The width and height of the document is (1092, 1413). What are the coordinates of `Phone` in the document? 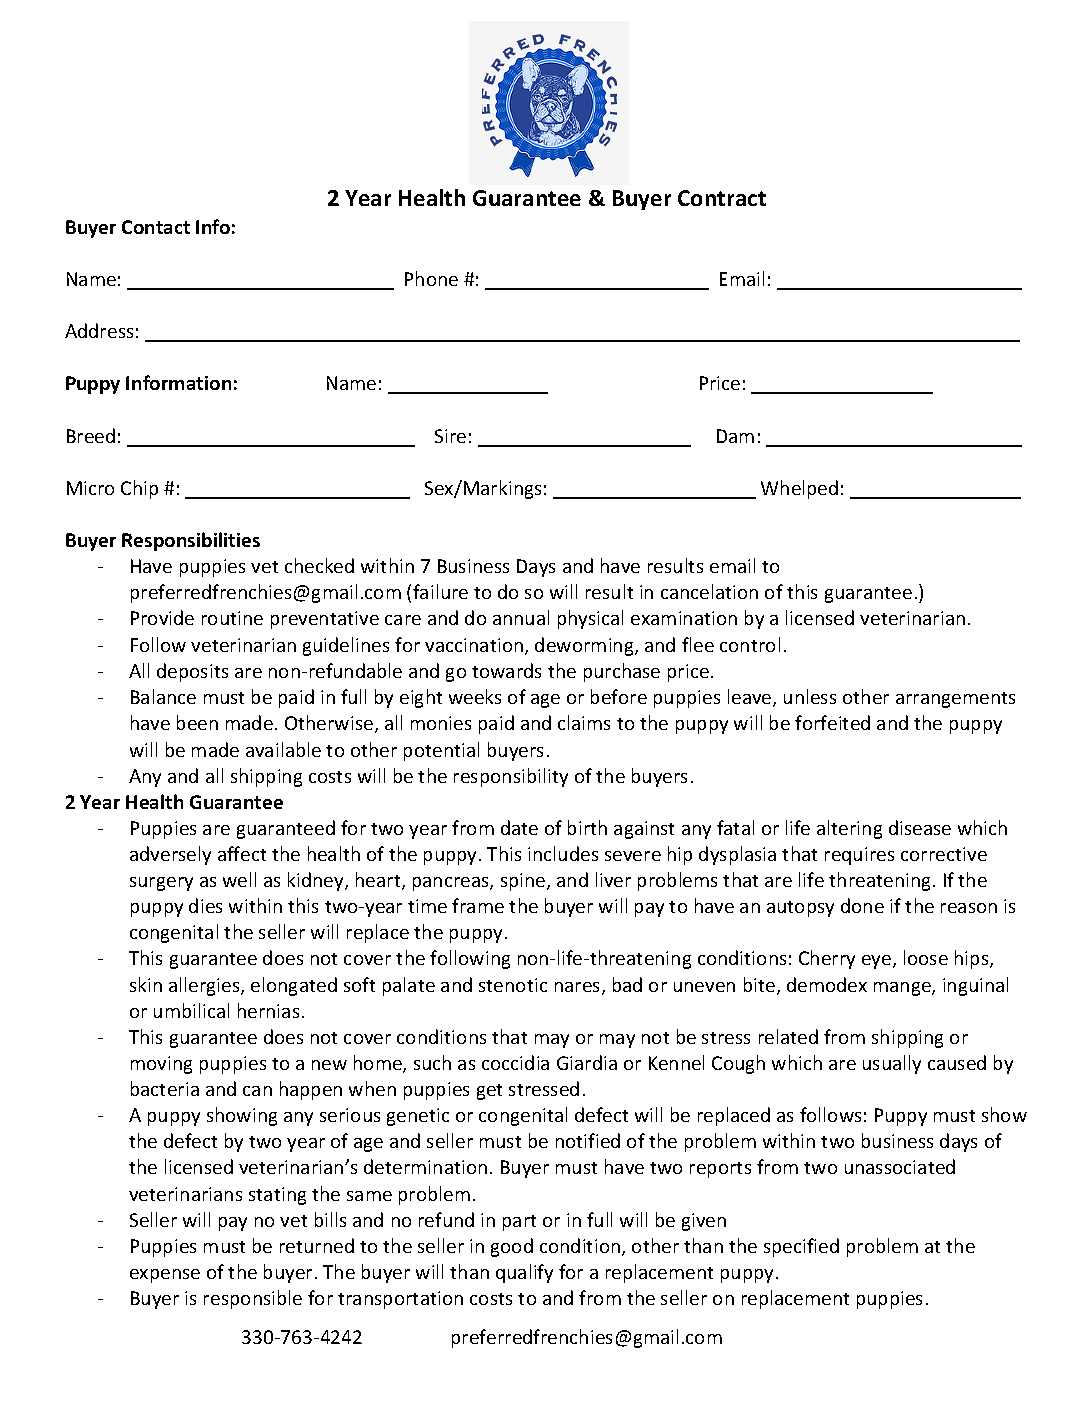 It's located at (431, 278).
